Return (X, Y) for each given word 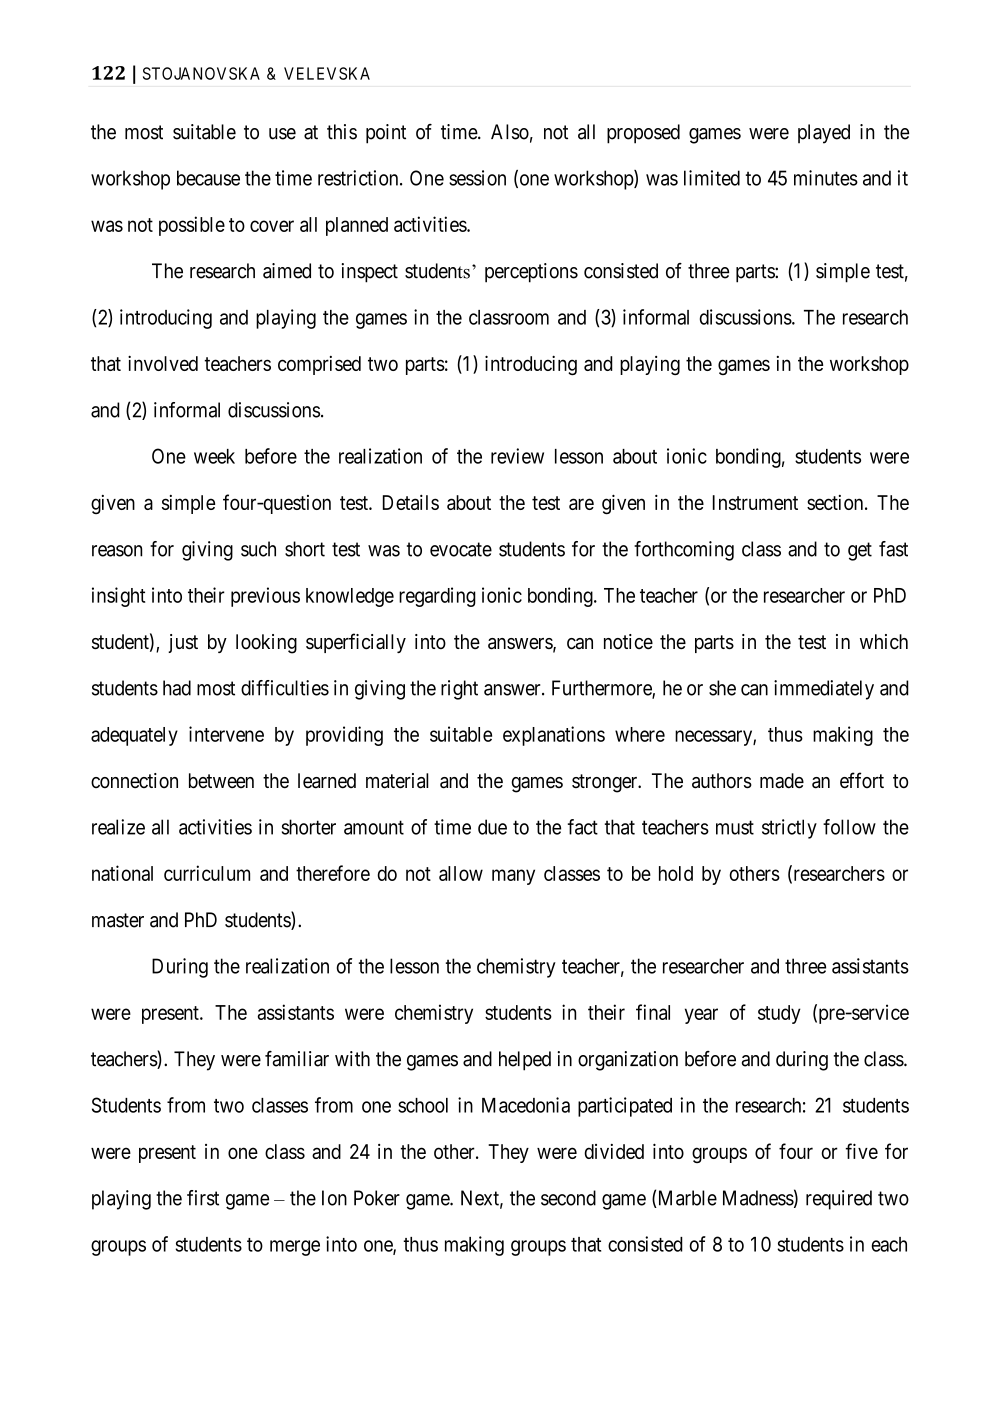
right (459, 690)
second (568, 1198)
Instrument (755, 502)
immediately (824, 690)
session (477, 178)
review (517, 456)
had (177, 688)
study (779, 1014)
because (208, 178)
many (513, 877)
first (203, 1198)
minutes (826, 178)
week (214, 456)
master (118, 920)
